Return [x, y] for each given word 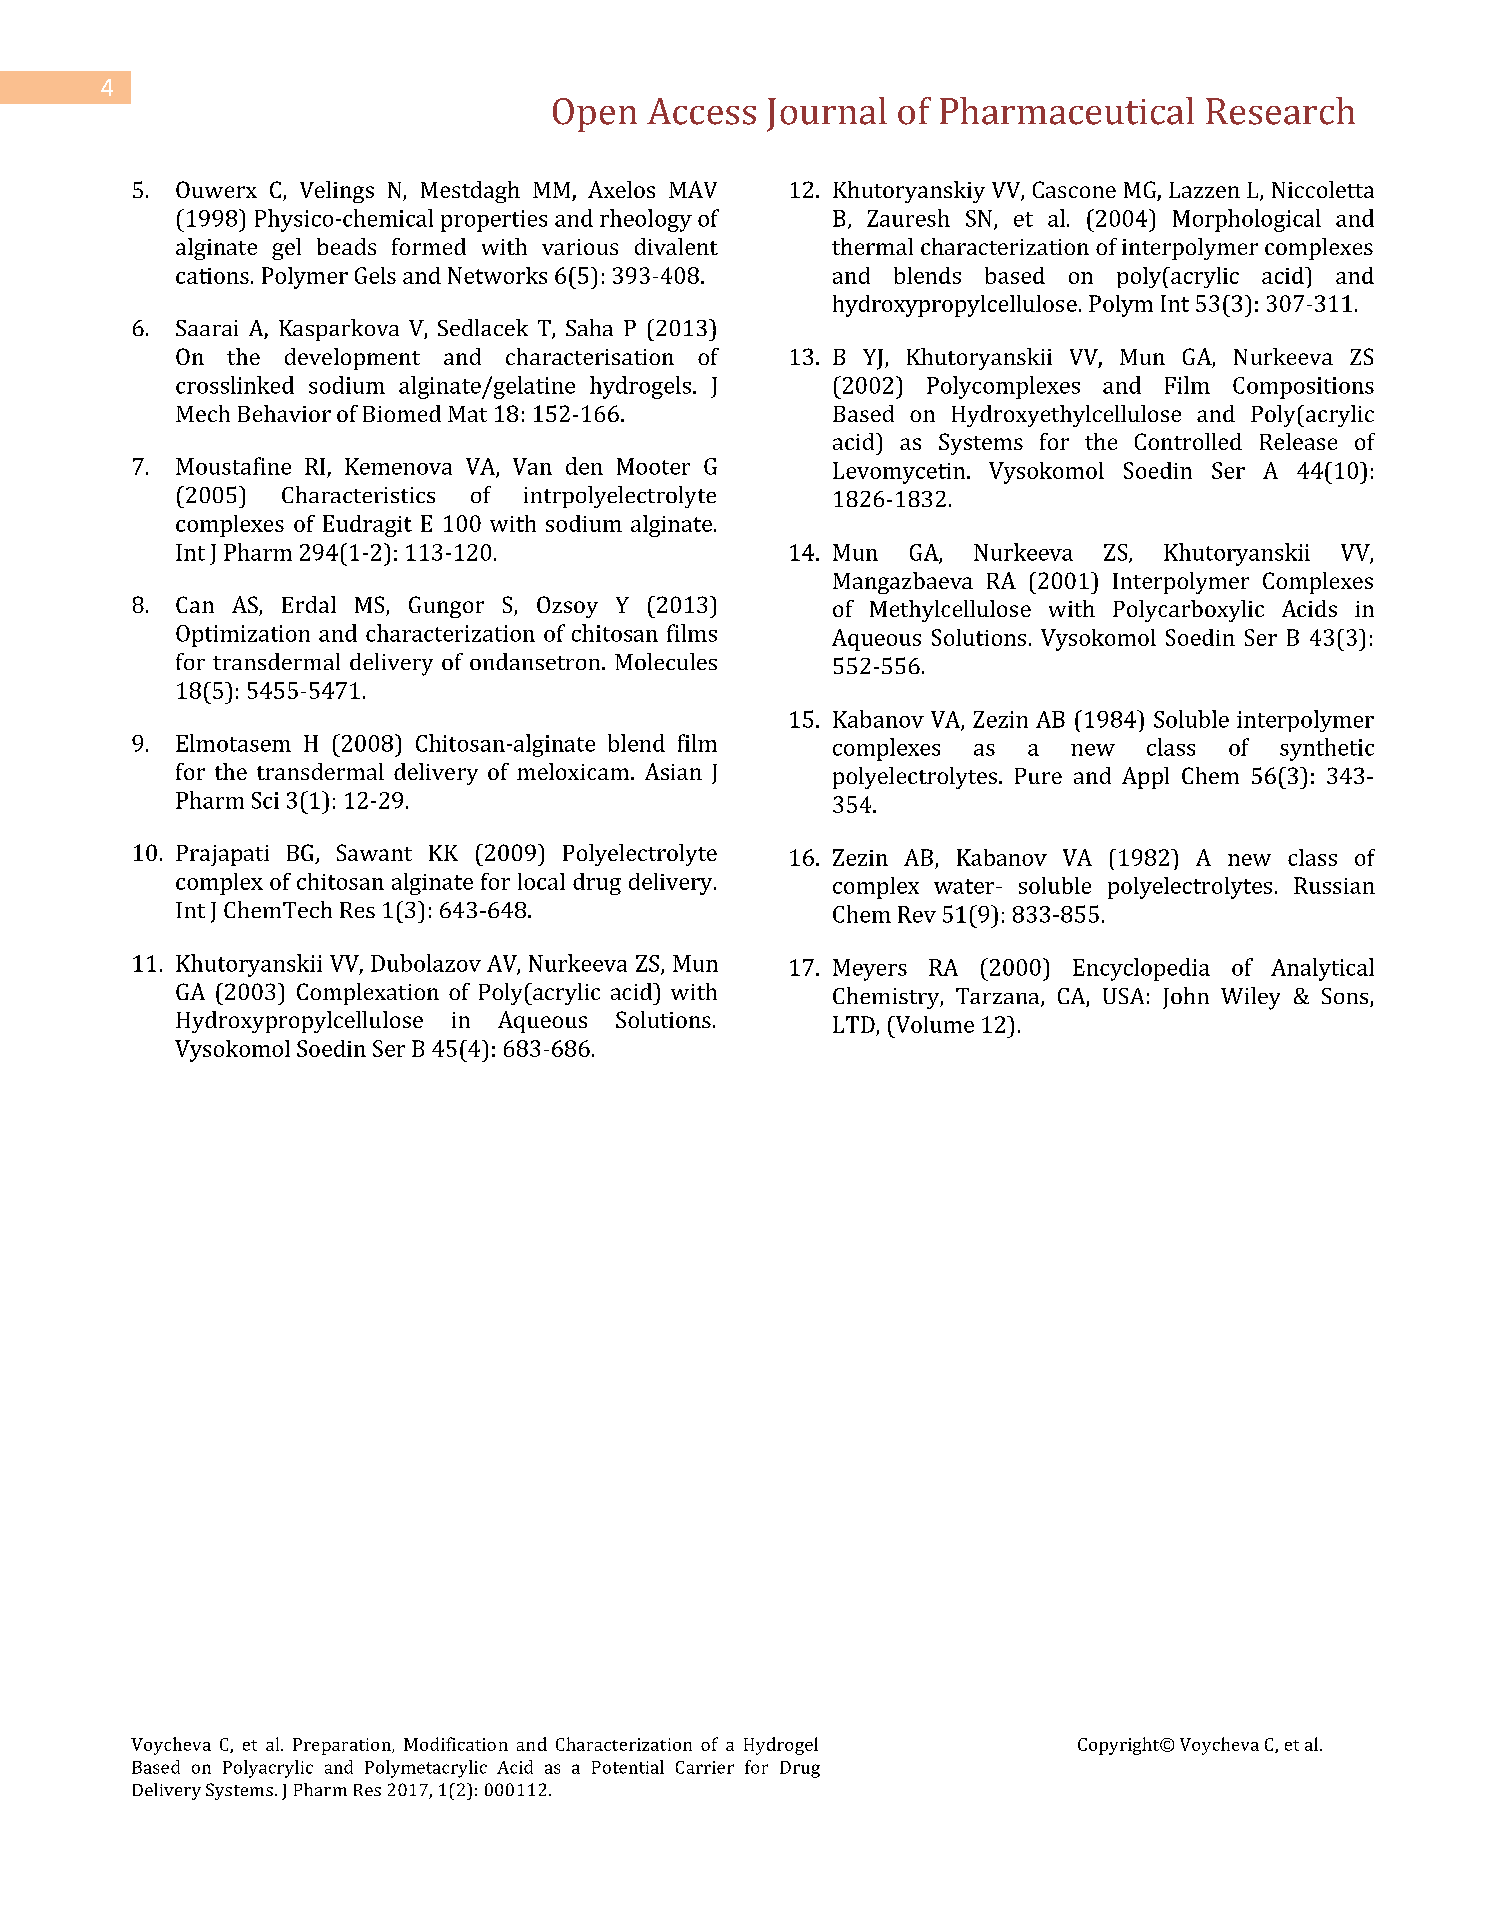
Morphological [1247, 220]
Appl [1145, 778]
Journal [827, 114]
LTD [854, 1024]
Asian [673, 771]
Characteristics [358, 494]
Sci [265, 800]
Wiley [1250, 998]
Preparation [343, 1746]
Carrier [705, 1767]
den [584, 466]
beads [346, 246]
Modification [456, 1744]
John [1186, 998]
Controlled [1188, 441]
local [541, 881]
